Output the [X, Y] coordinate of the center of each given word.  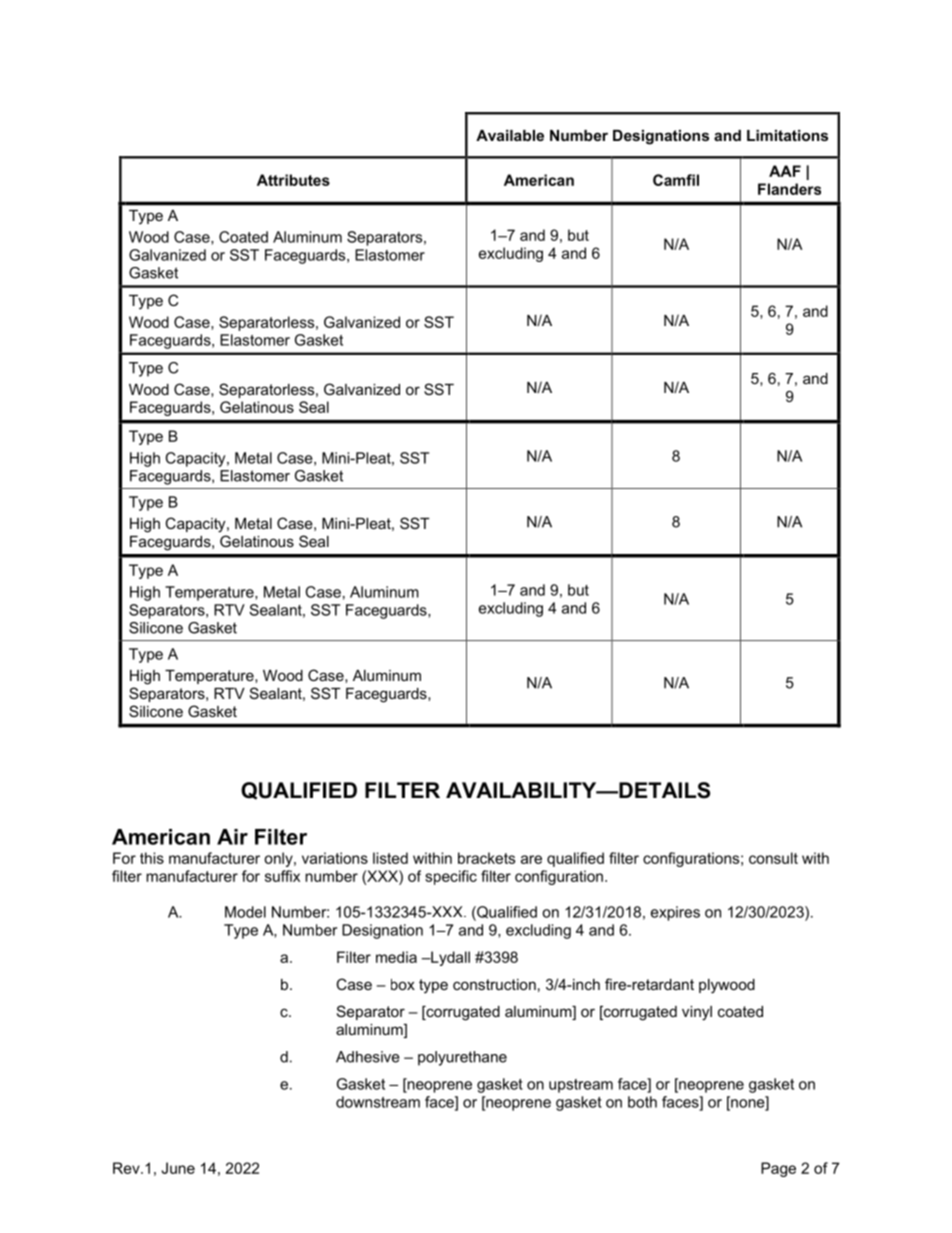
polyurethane [462, 1058]
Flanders [789, 189]
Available [510, 135]
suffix [282, 876]
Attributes [293, 180]
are [531, 859]
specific [451, 877]
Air [232, 837]
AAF [785, 171]
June [178, 1168]
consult [773, 858]
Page [778, 1169]
